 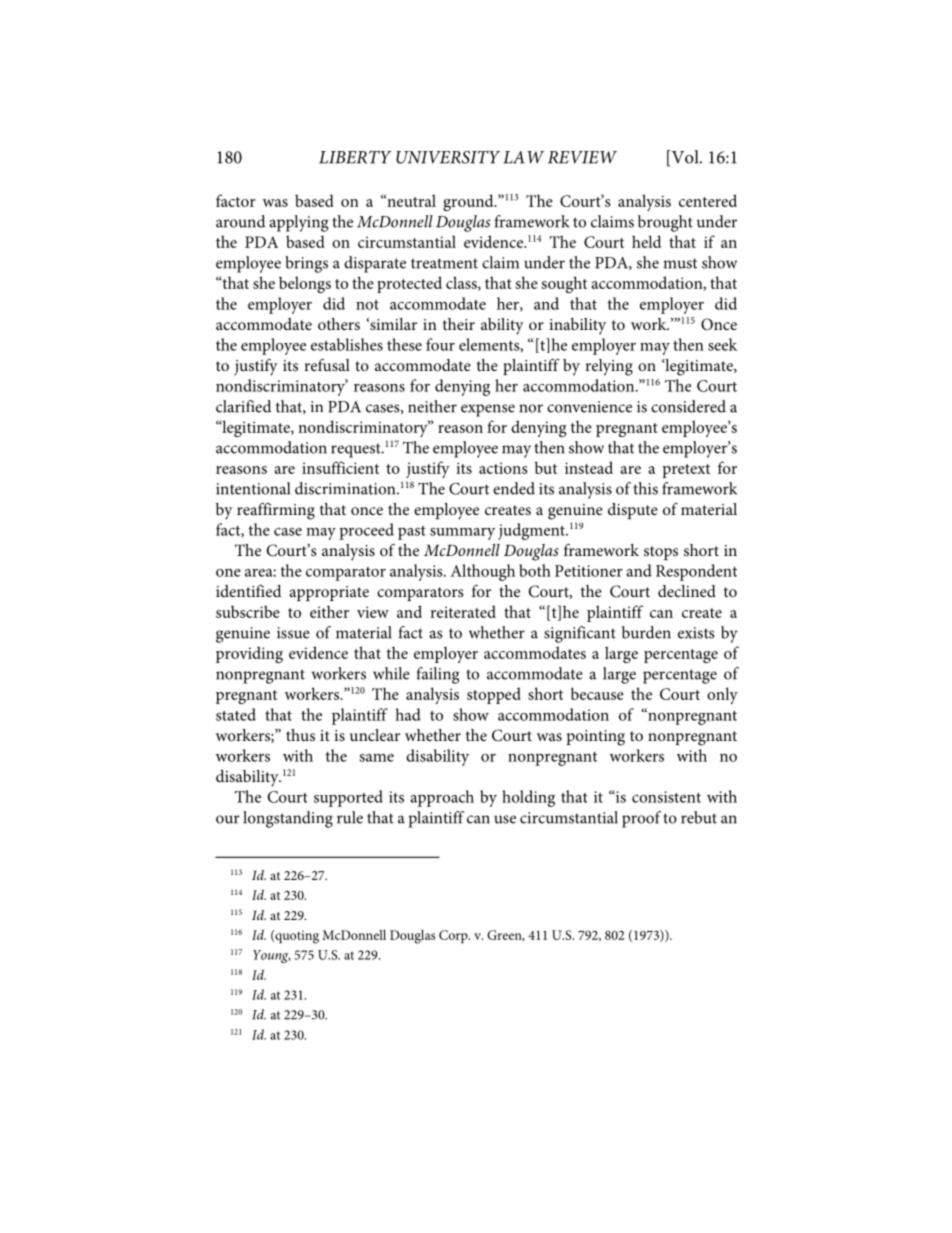 What do you see at coordinates (454, 936) in the document?
I see `Corp` at bounding box center [454, 936].
